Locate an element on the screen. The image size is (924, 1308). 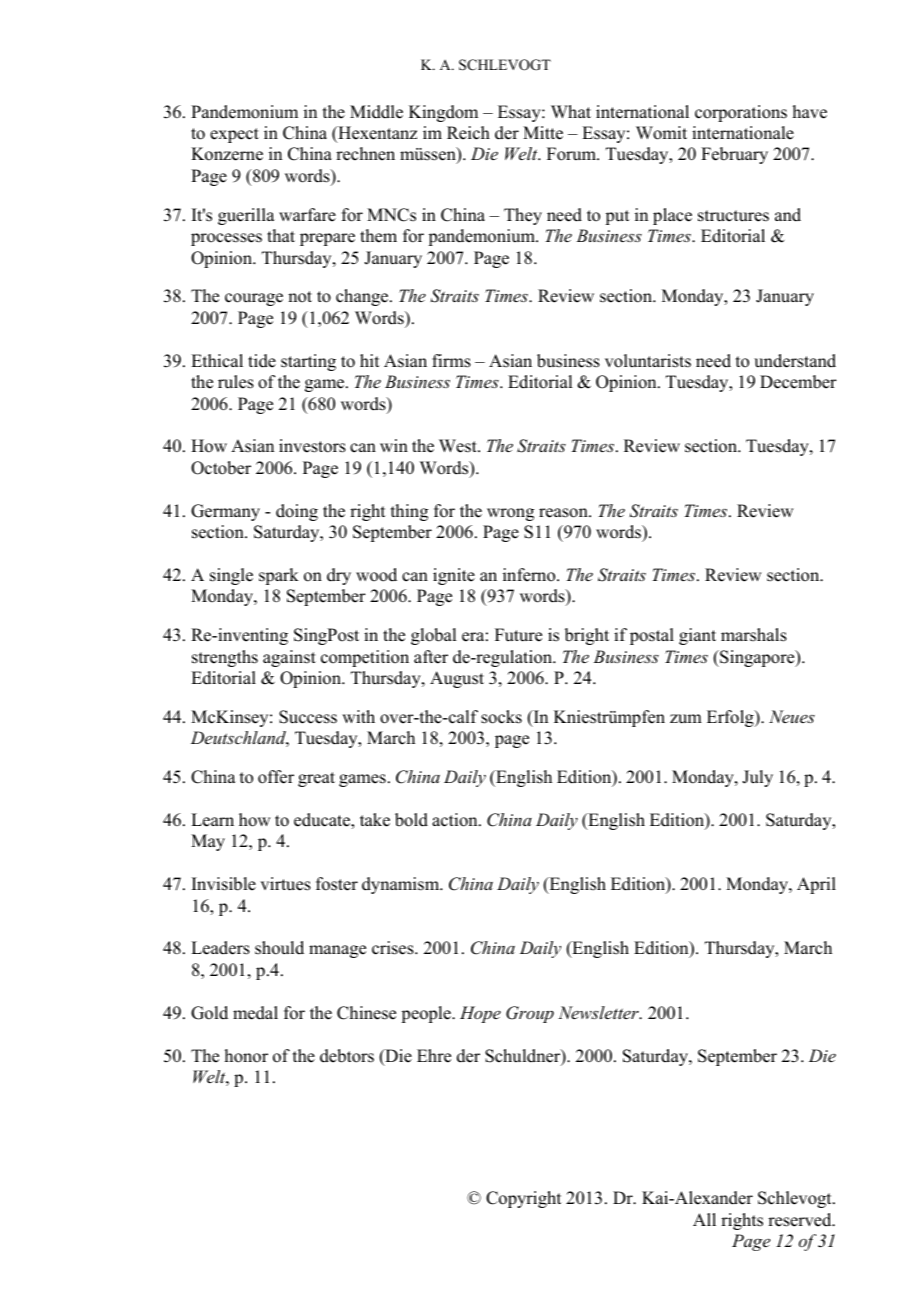
December is located at coordinates (798, 382).
